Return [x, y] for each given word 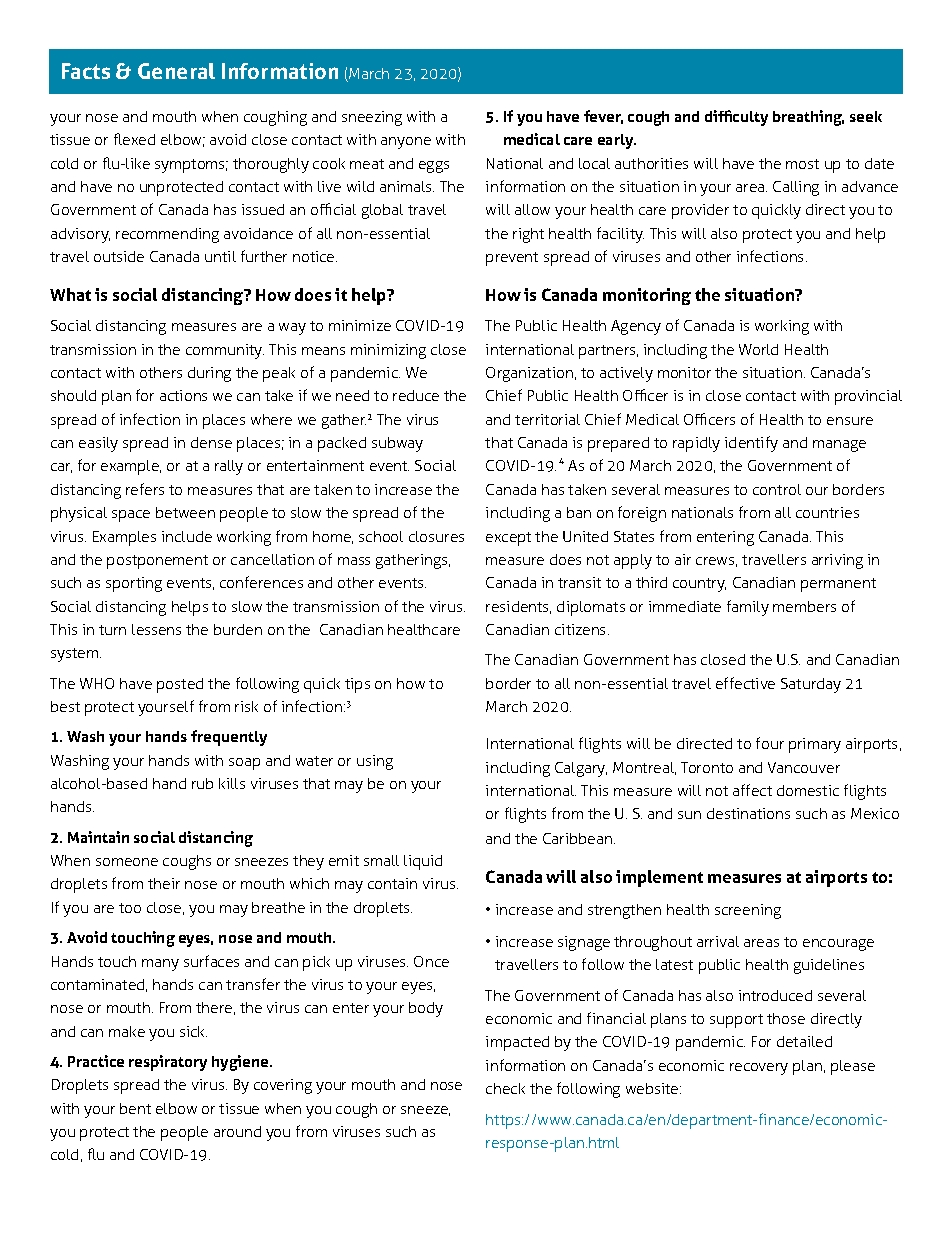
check [505, 1088]
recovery [759, 1069]
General [176, 71]
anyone [406, 143]
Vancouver [804, 767]
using [375, 762]
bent [135, 1108]
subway [397, 444]
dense [211, 442]
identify [751, 444]
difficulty [736, 118]
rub [202, 783]
